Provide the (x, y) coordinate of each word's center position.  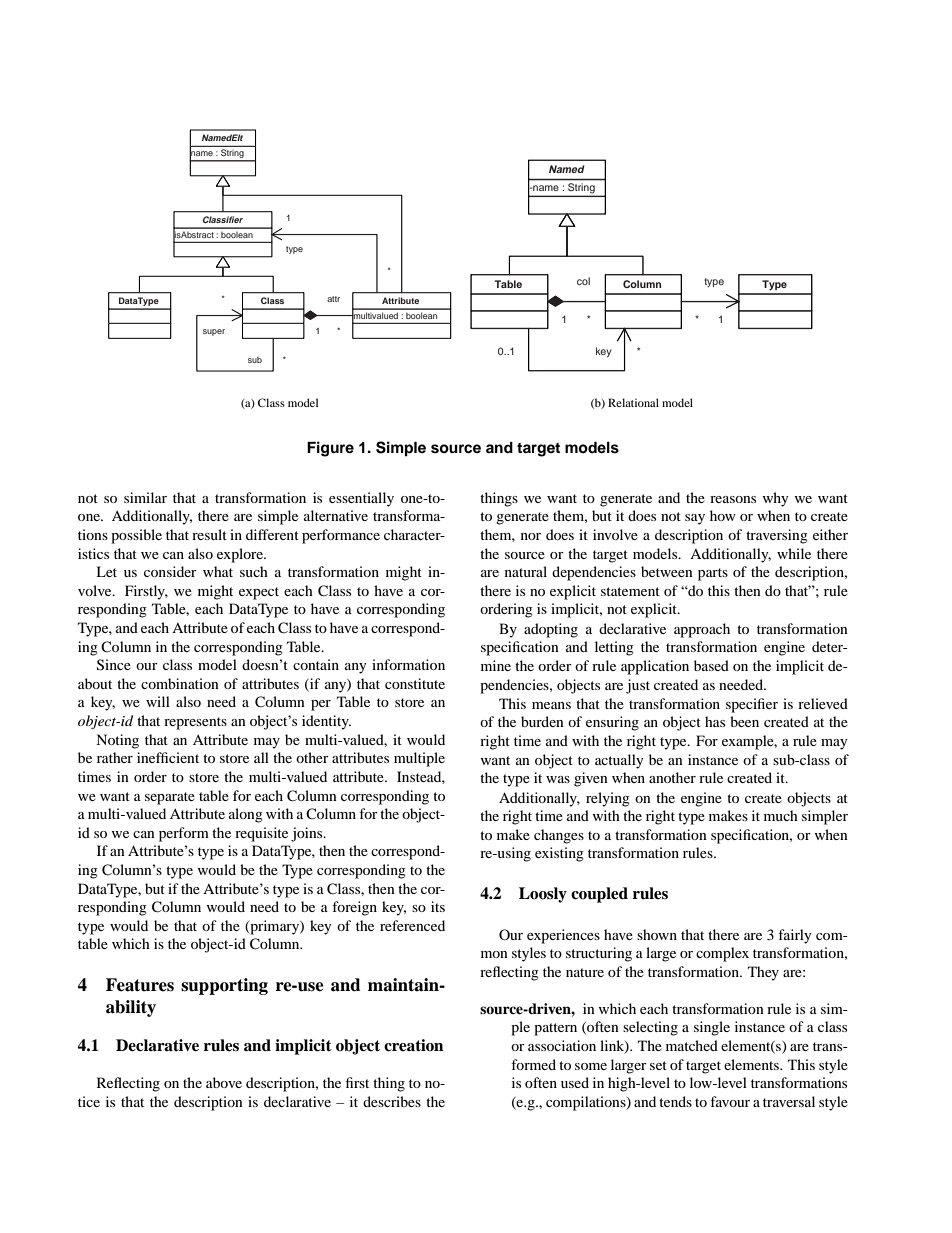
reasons (733, 499)
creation (413, 1045)
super (214, 332)
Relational (633, 402)
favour (730, 1101)
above (224, 1082)
